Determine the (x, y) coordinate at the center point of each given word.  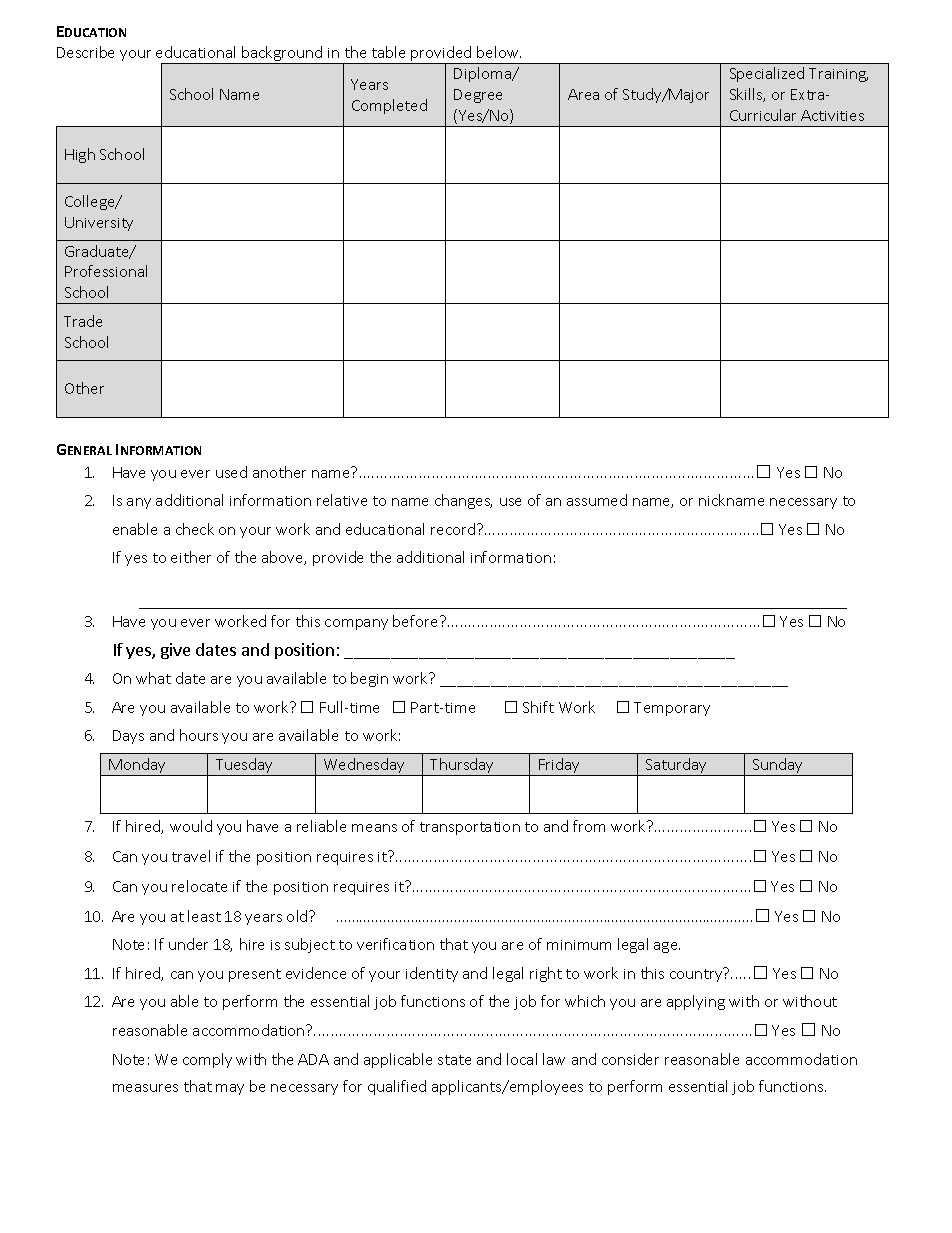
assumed (597, 500)
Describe (85, 52)
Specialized (767, 74)
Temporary (672, 709)
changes (463, 501)
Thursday (462, 767)
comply (207, 1060)
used (231, 472)
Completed (389, 106)
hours (199, 735)
